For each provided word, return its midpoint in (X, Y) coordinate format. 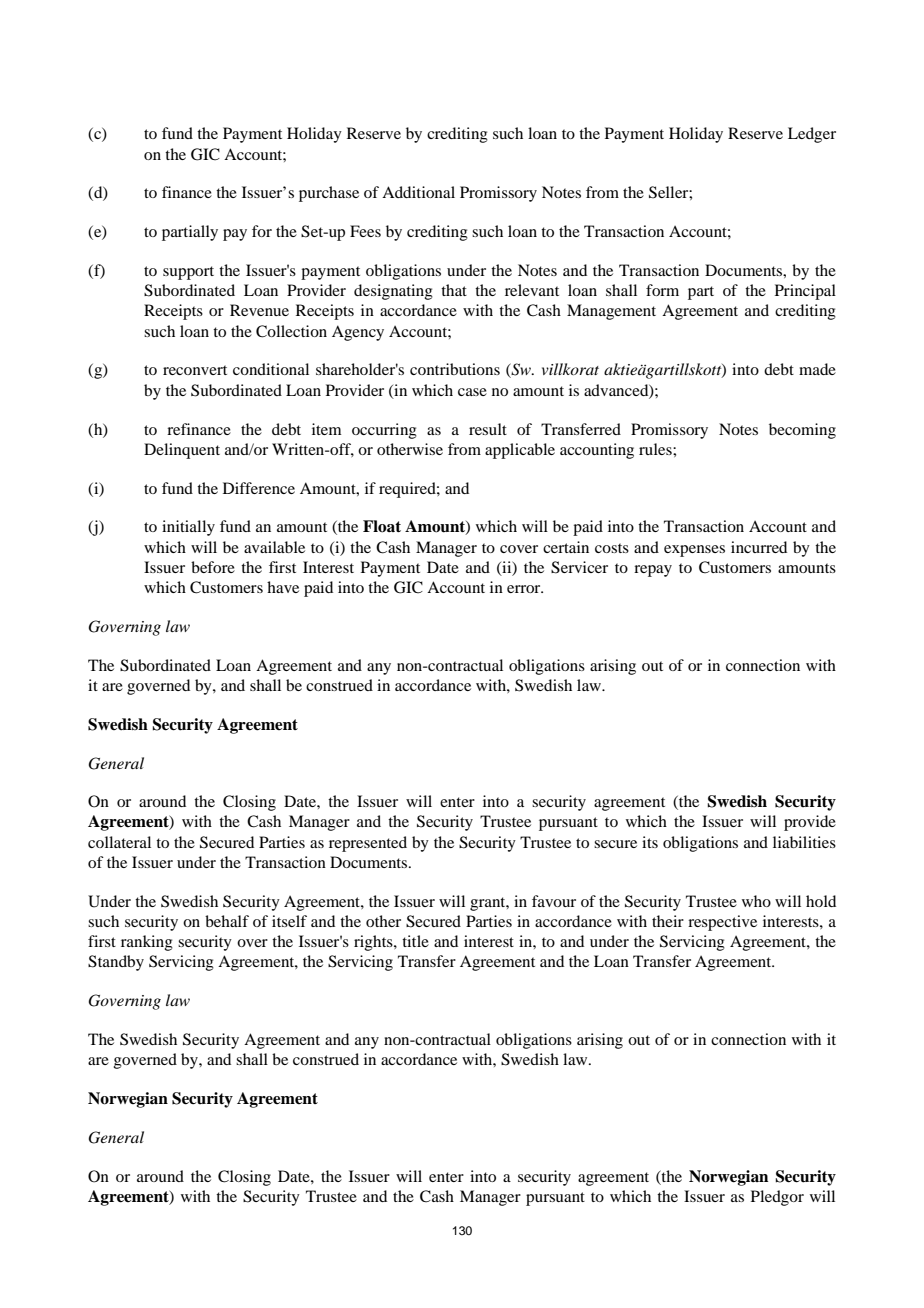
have (283, 587)
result (488, 429)
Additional (418, 192)
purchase (329, 194)
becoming (802, 431)
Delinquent (182, 451)
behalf (227, 921)
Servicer (579, 567)
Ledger (812, 135)
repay (653, 571)
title (415, 941)
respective (722, 923)
